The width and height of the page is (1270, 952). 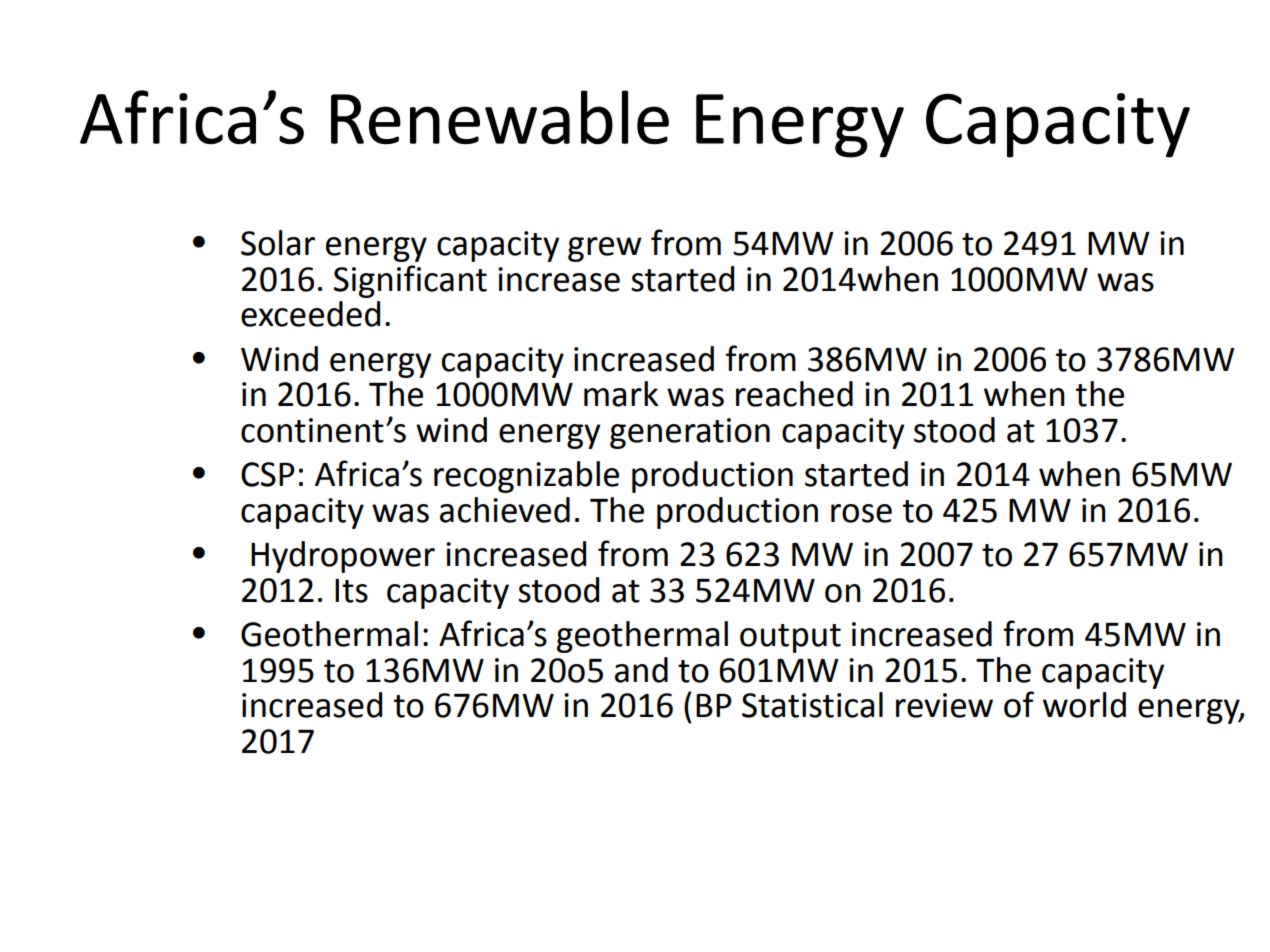 What do you see at coordinates (861, 513) in the page?
I see `rose` at bounding box center [861, 513].
